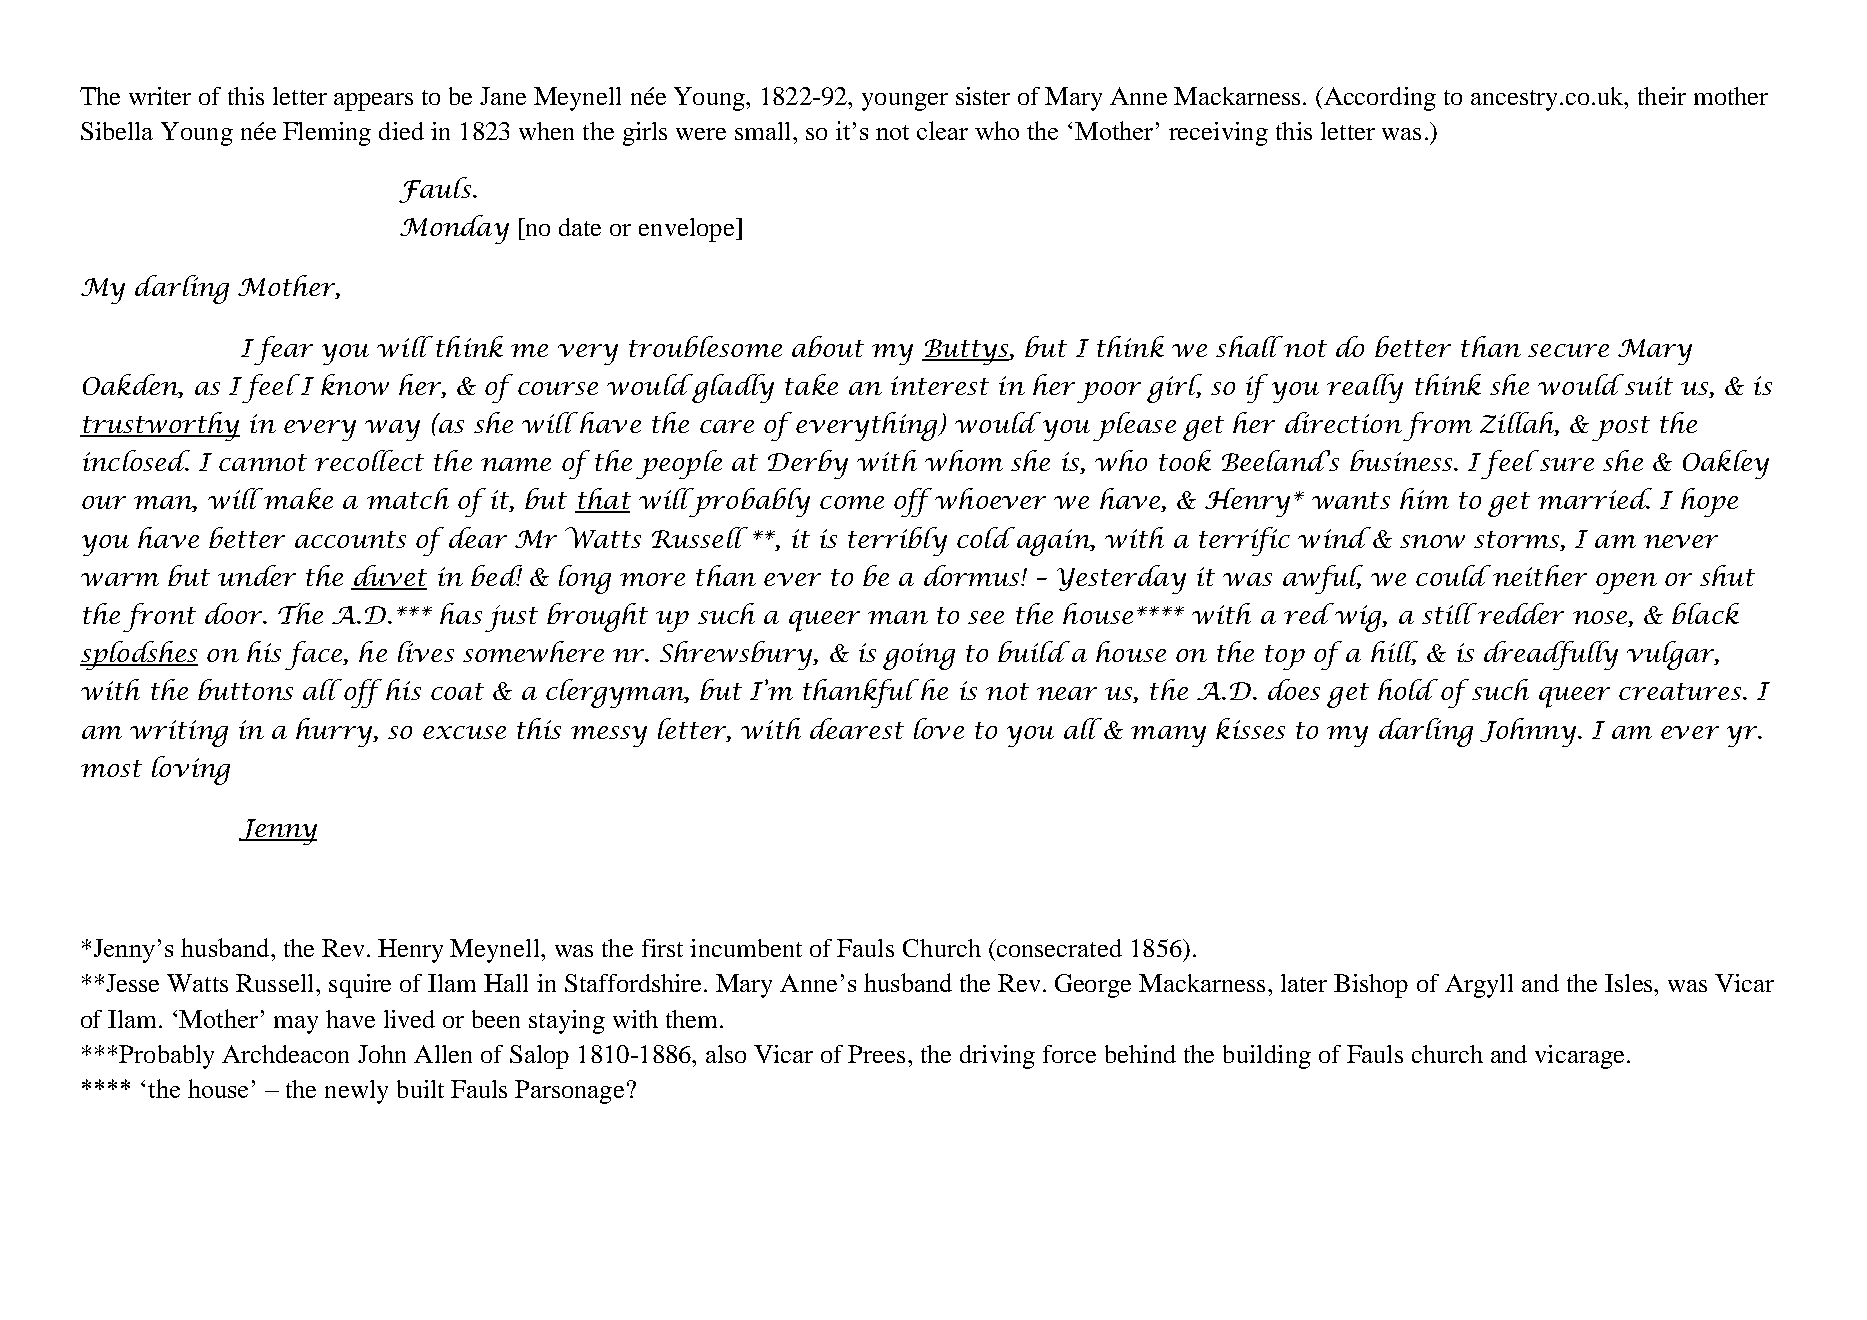  Describe the element at coordinates (327, 134) in the page. I see `Fleming` at that location.
